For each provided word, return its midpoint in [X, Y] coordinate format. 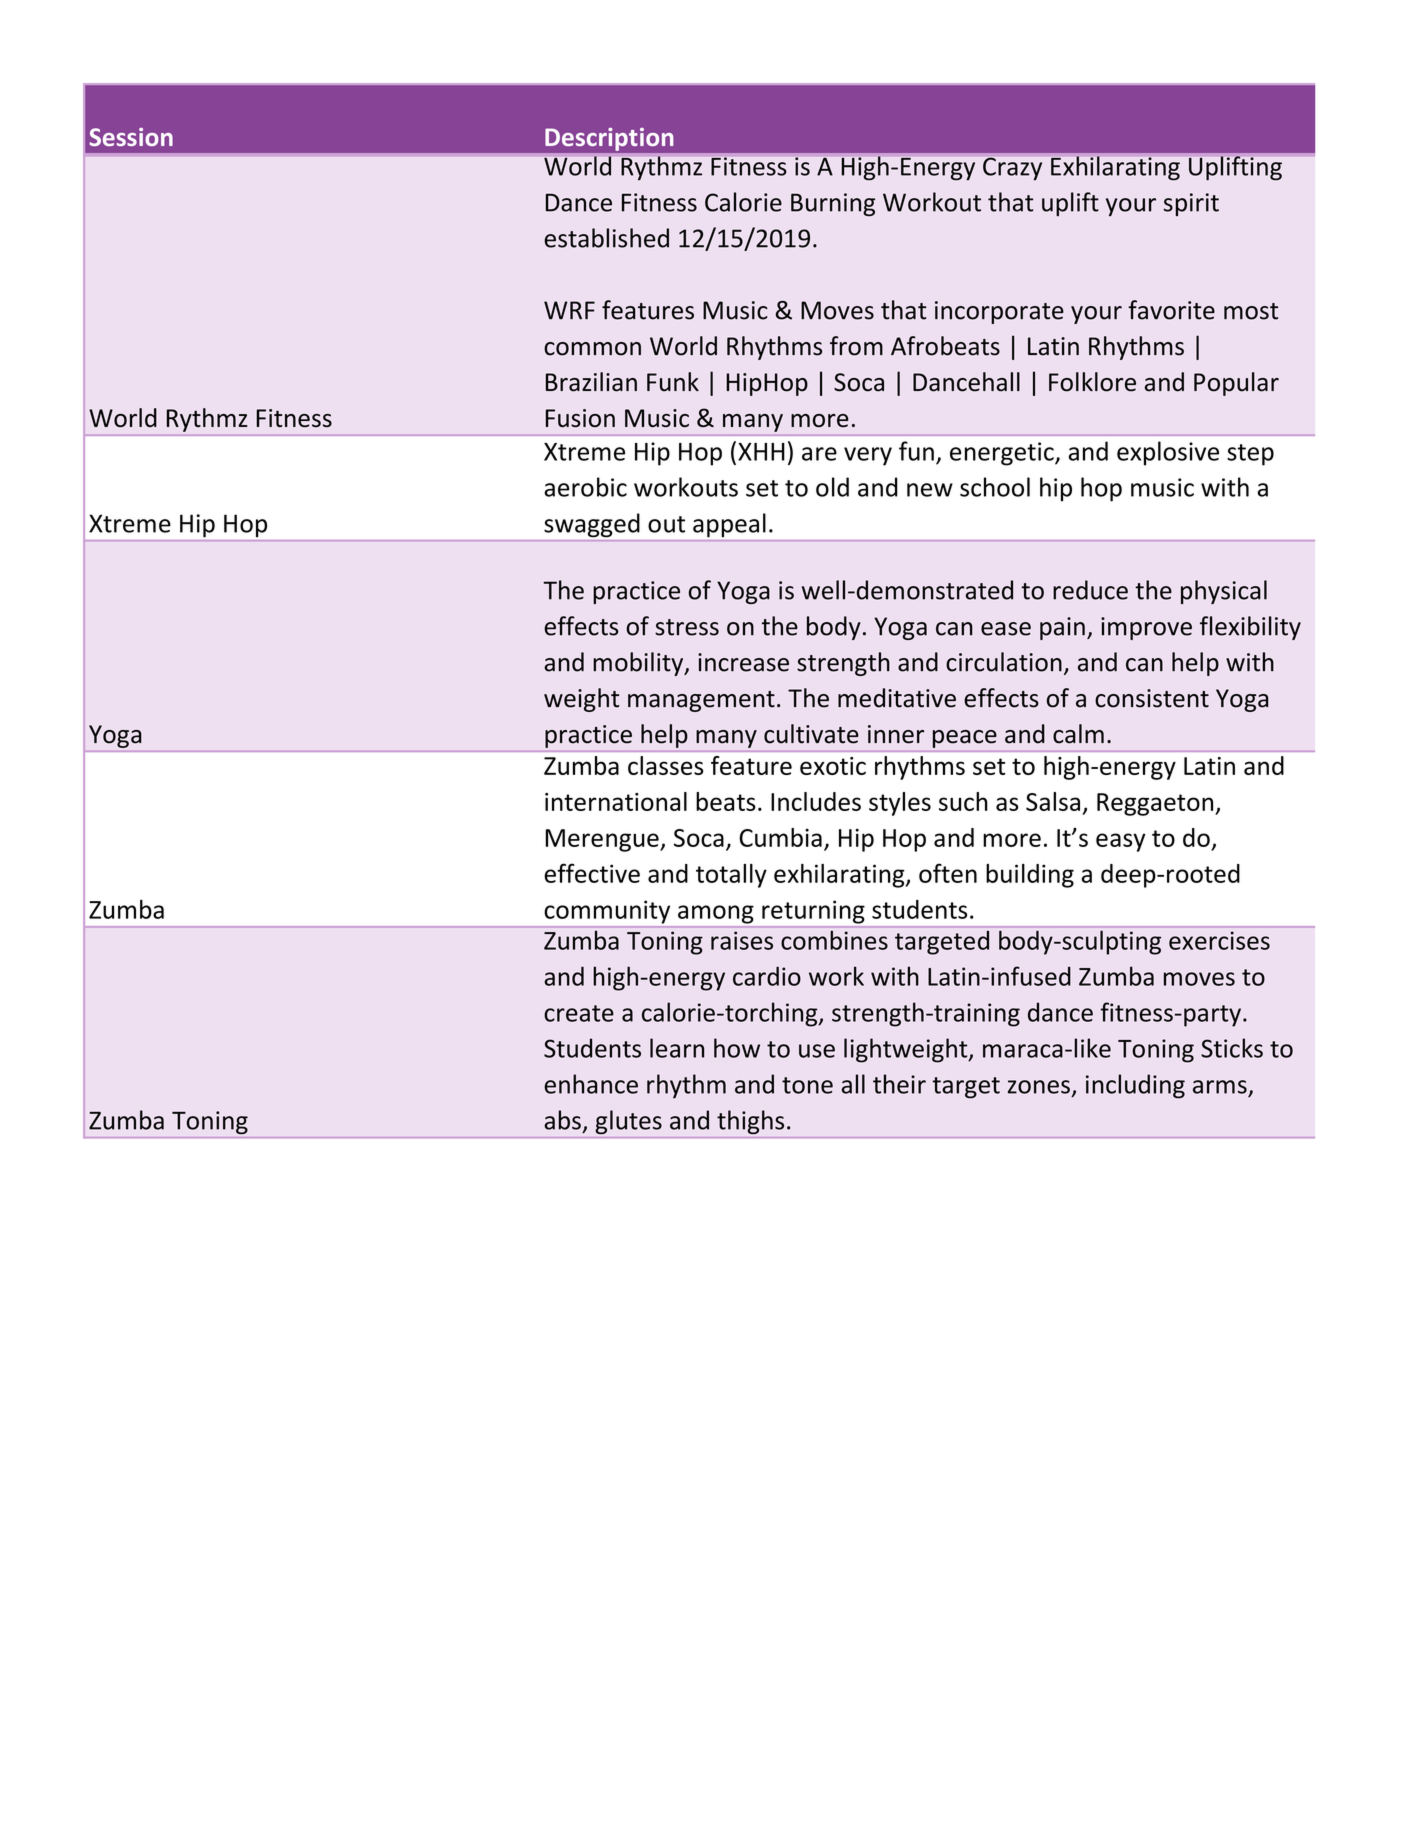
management [701, 701]
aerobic [585, 487]
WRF [569, 310]
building [1030, 876]
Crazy [1012, 168]
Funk [673, 382]
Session [131, 137]
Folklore [1092, 382]
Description [609, 139]
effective [592, 873]
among [716, 914]
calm [1078, 734]
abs [562, 1120]
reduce [1090, 590]
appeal [729, 525]
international [616, 801]
